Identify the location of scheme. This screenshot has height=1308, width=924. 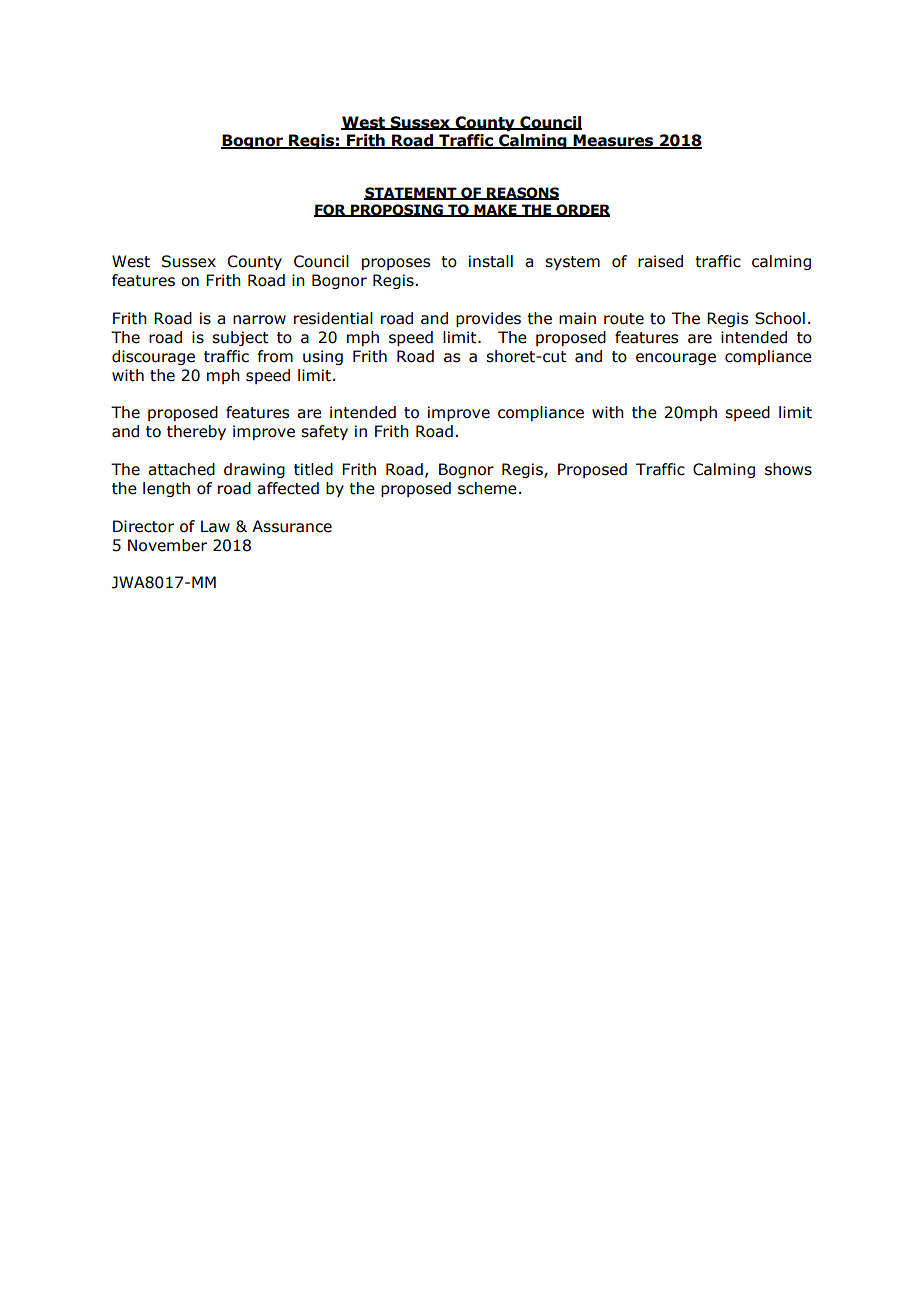
(487, 488).
